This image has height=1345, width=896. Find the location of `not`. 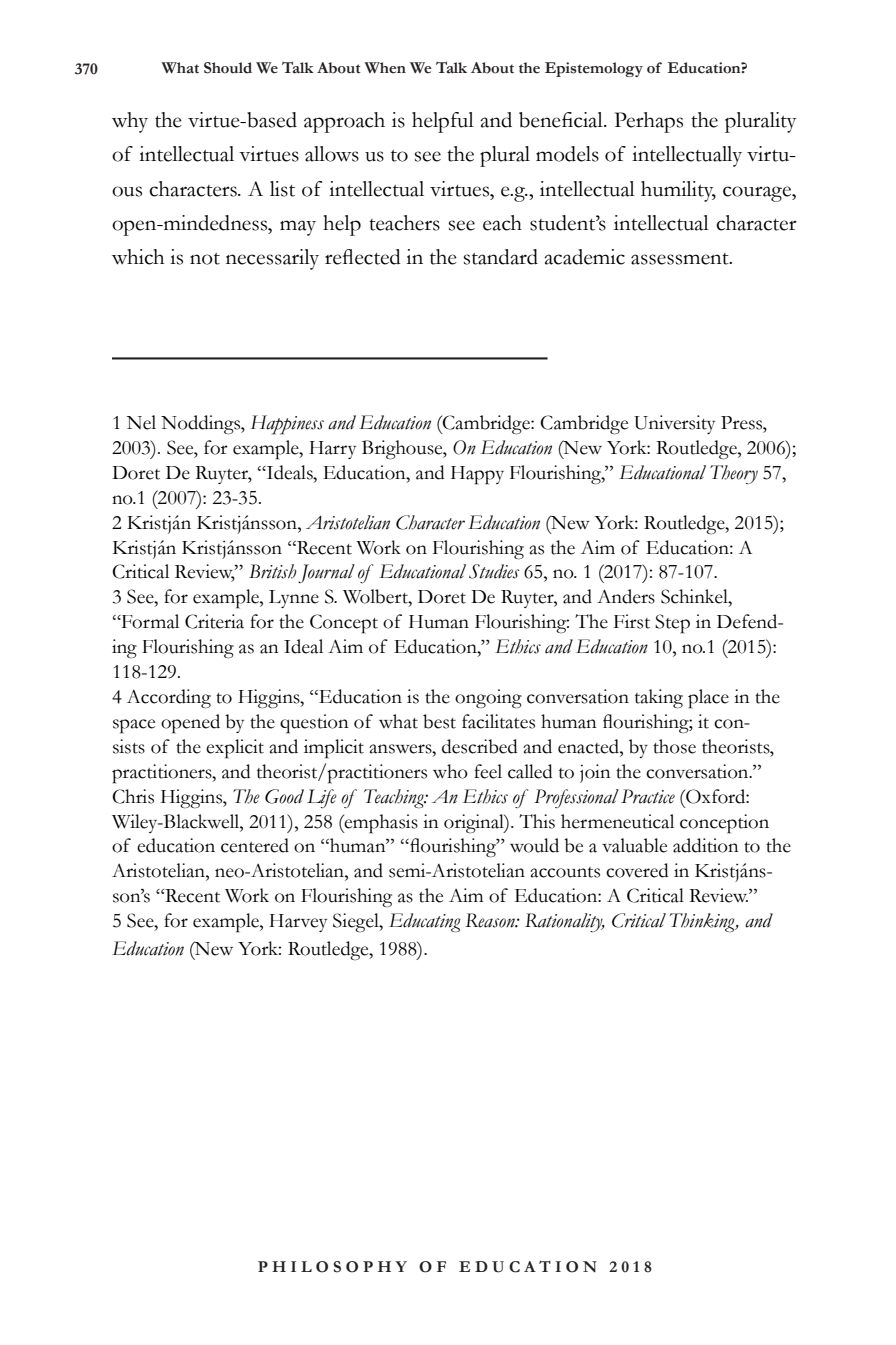

not is located at coordinates (205, 259).
